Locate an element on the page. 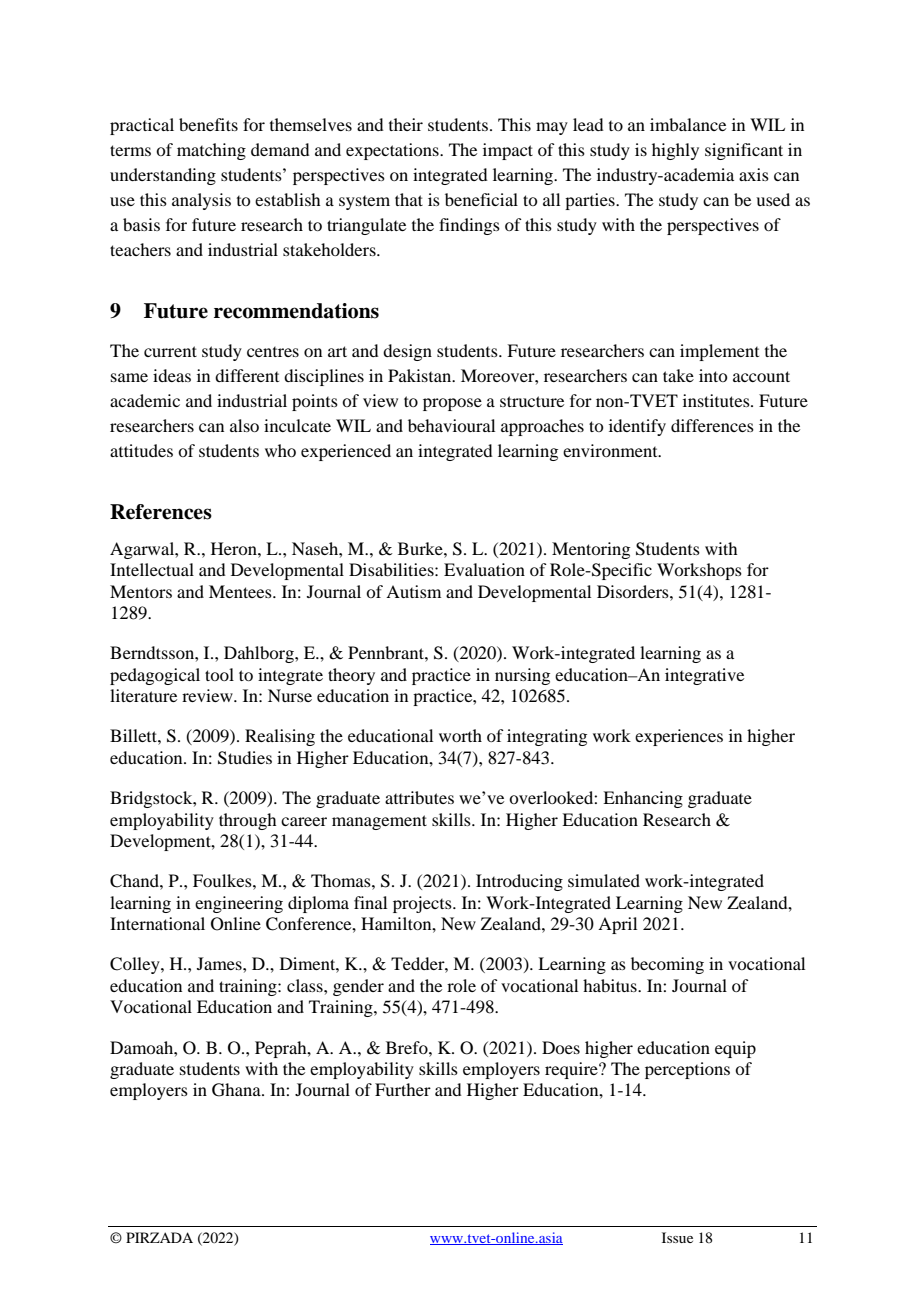 This document has height=1308, width=924. behavioural is located at coordinates (451, 425).
